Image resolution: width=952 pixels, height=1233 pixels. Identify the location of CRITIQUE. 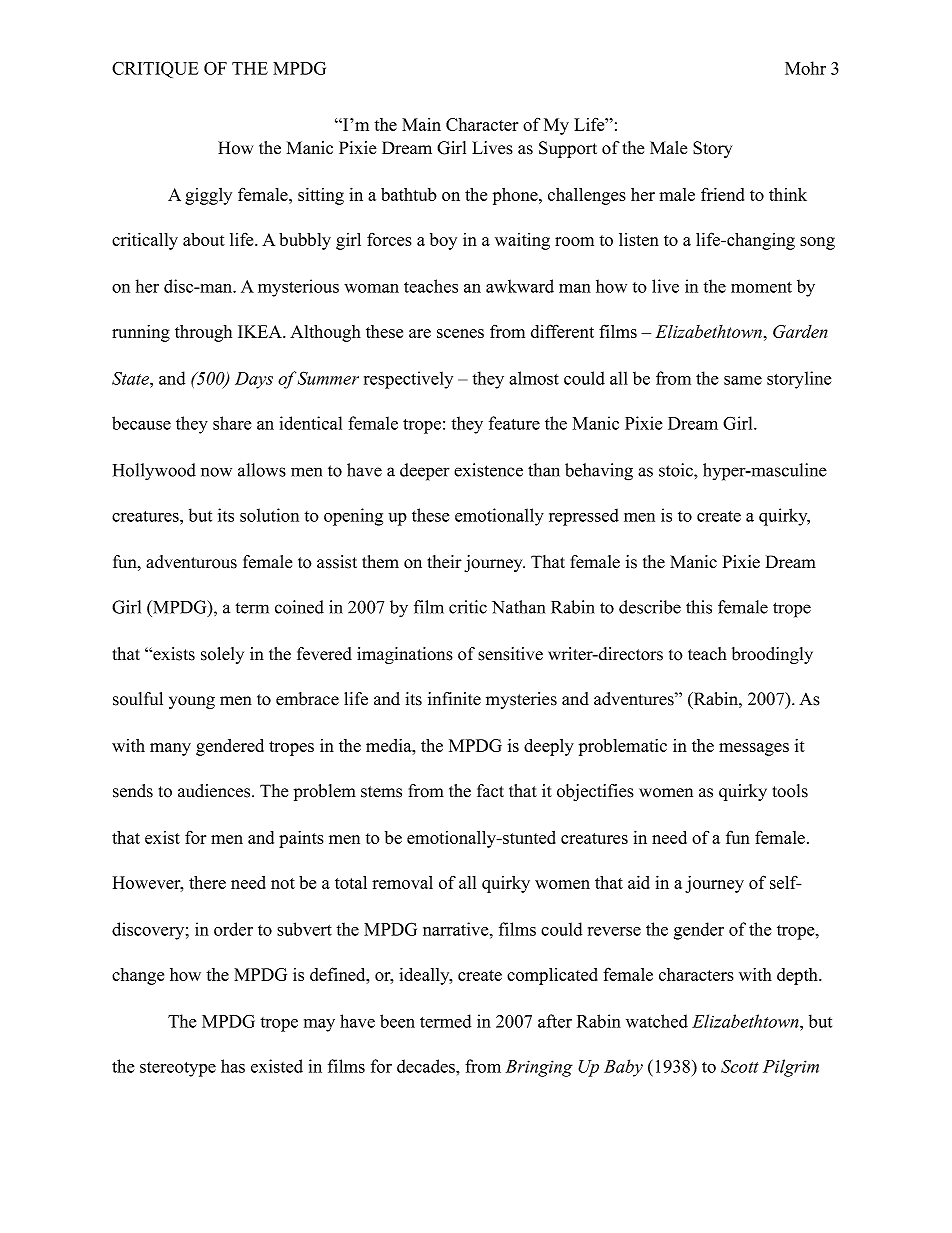
(155, 69).
